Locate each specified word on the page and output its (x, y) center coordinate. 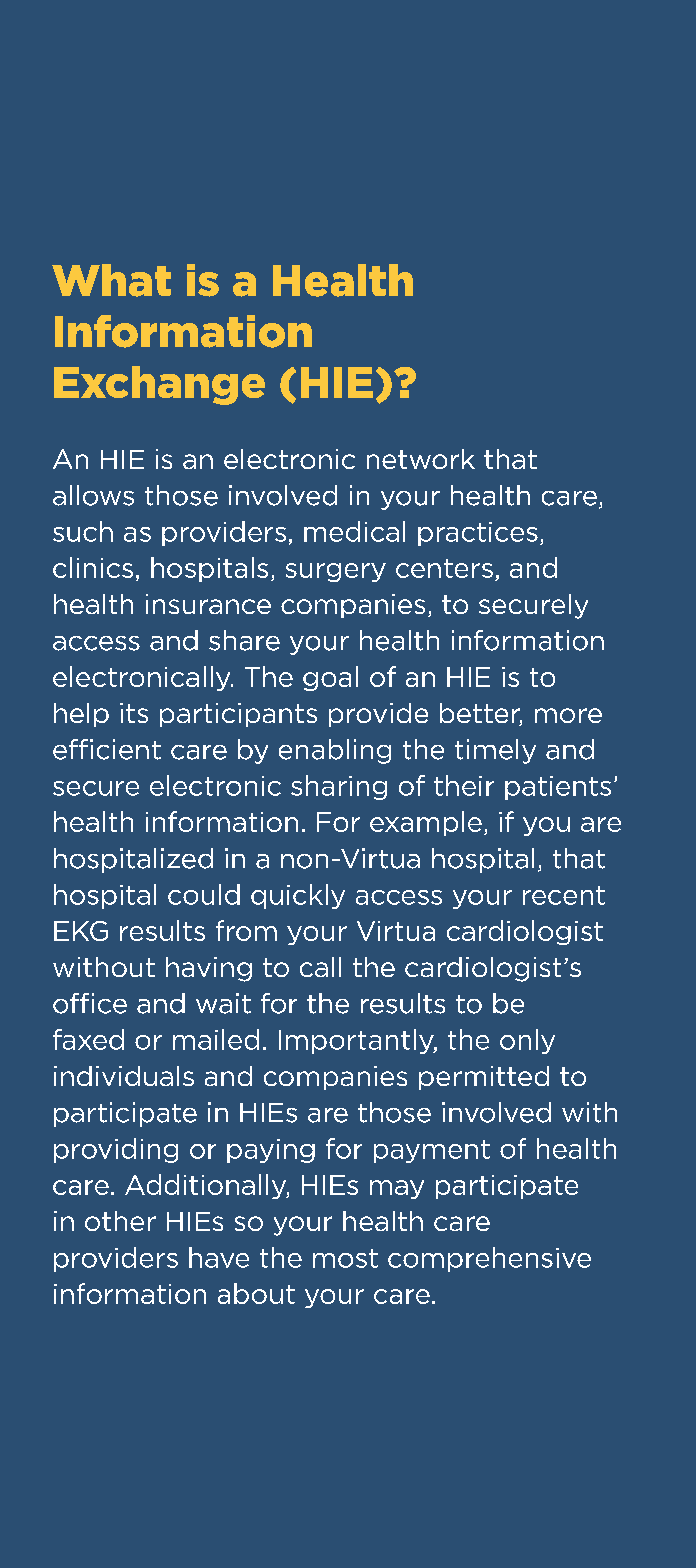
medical (354, 531)
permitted (484, 1078)
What (111, 280)
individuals (124, 1076)
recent (564, 895)
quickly (298, 896)
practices (478, 534)
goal (330, 678)
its (134, 713)
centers (444, 568)
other (120, 1221)
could (204, 894)
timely (495, 751)
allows (93, 495)
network (421, 459)
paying (271, 1151)
